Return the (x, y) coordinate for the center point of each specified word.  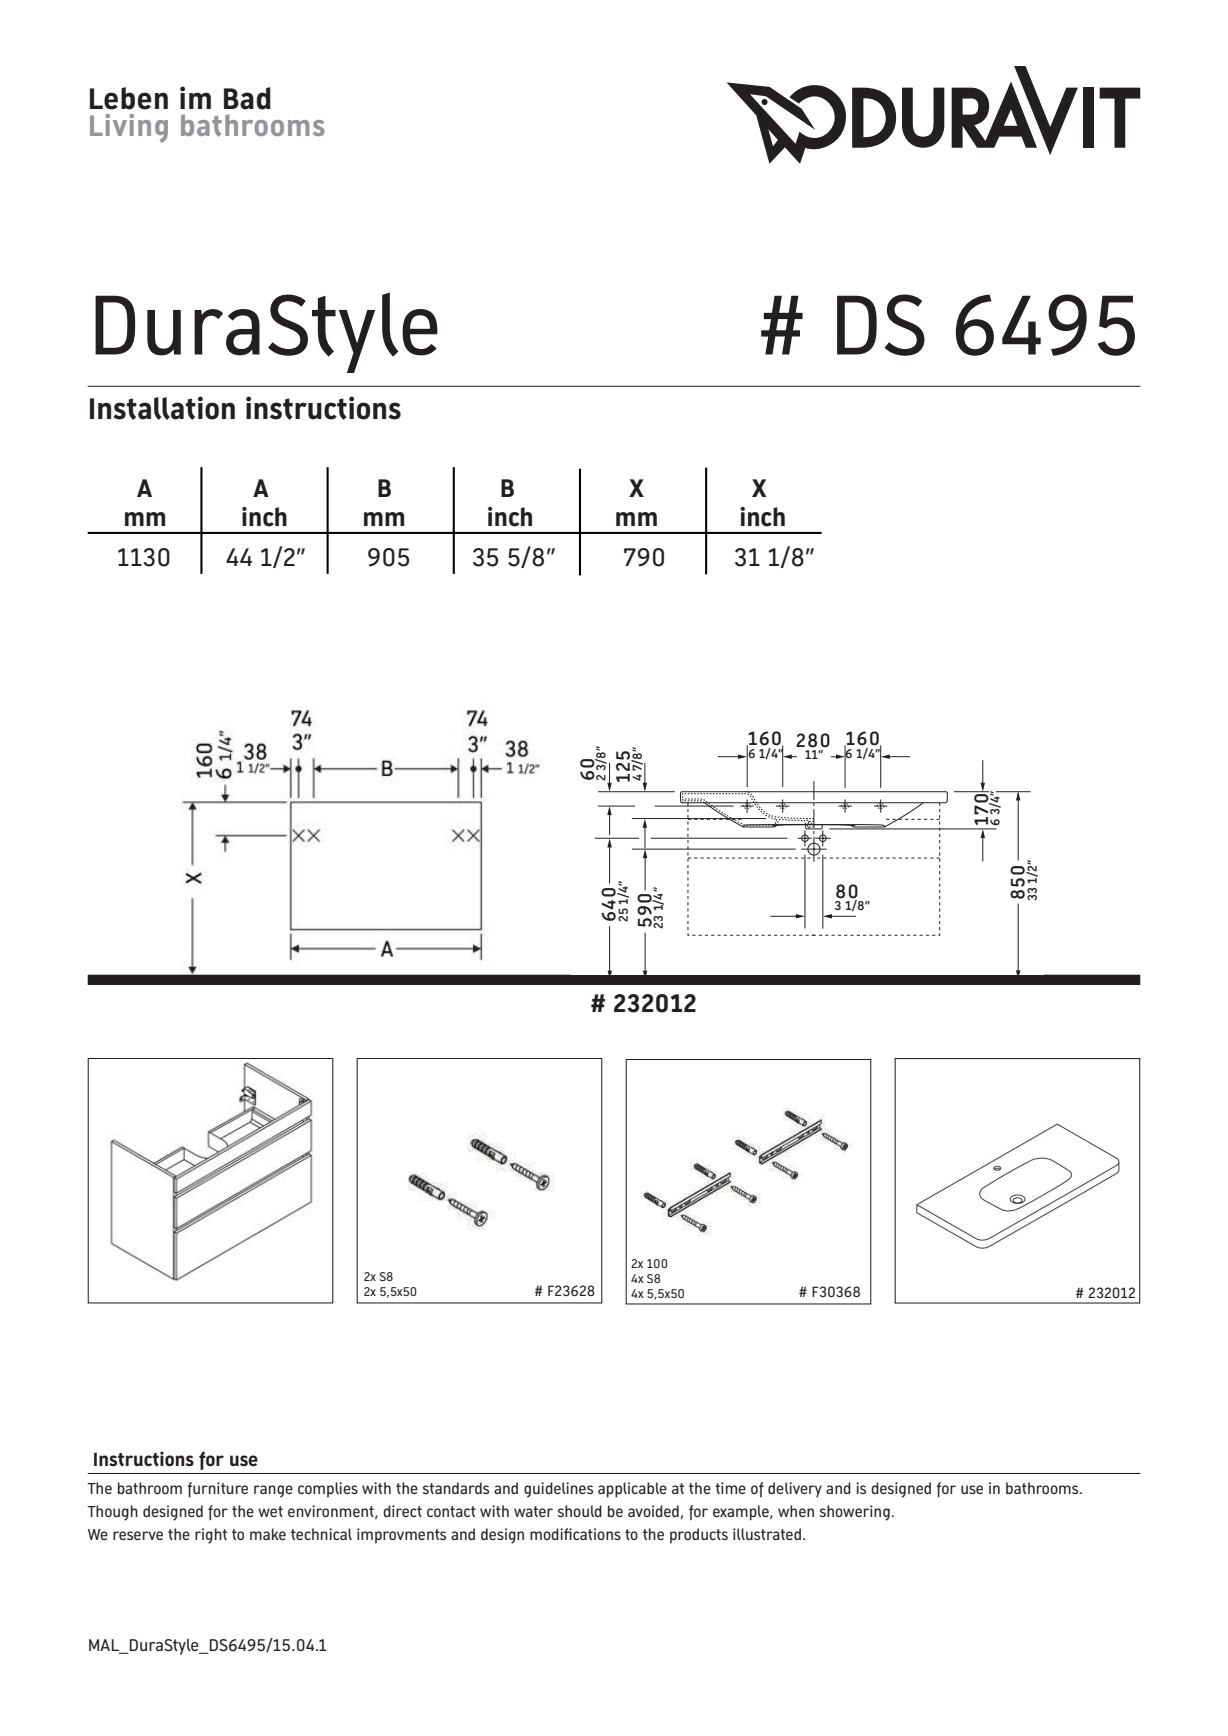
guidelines (558, 1490)
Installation (162, 408)
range (273, 1491)
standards (456, 1488)
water (533, 1511)
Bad (247, 98)
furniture (217, 1490)
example (742, 1513)
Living (129, 128)
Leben (129, 98)
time (730, 1488)
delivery (795, 1490)
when (796, 1511)
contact (451, 1511)
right (211, 1536)
